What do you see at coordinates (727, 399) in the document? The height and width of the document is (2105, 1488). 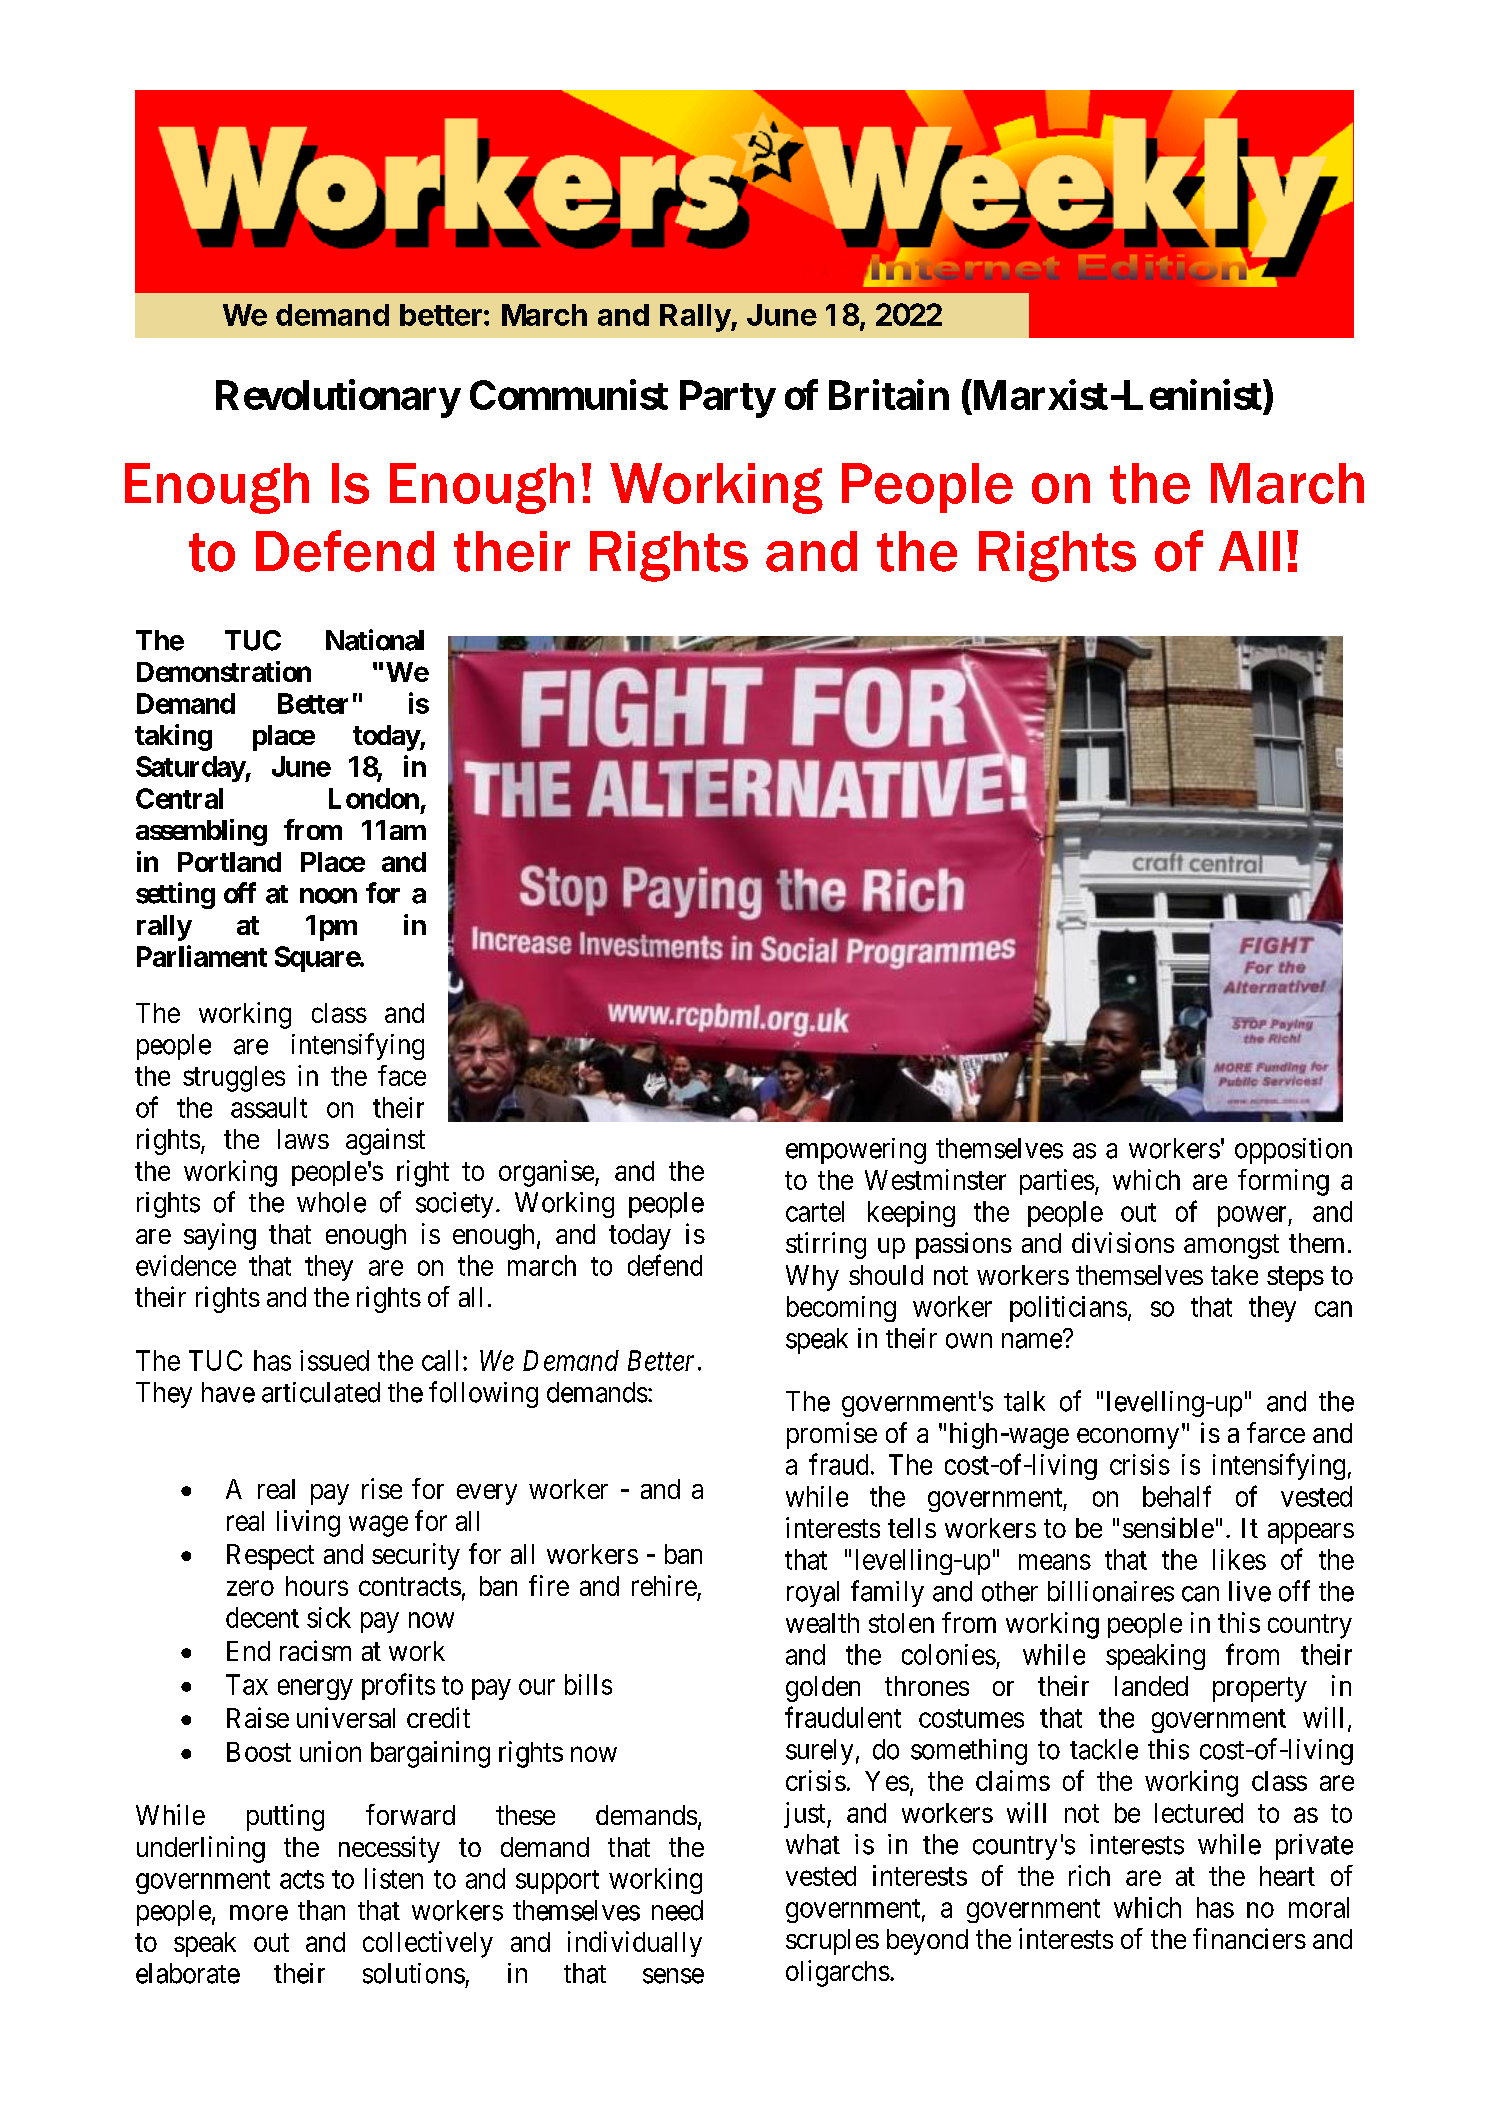 I see `Party` at bounding box center [727, 399].
